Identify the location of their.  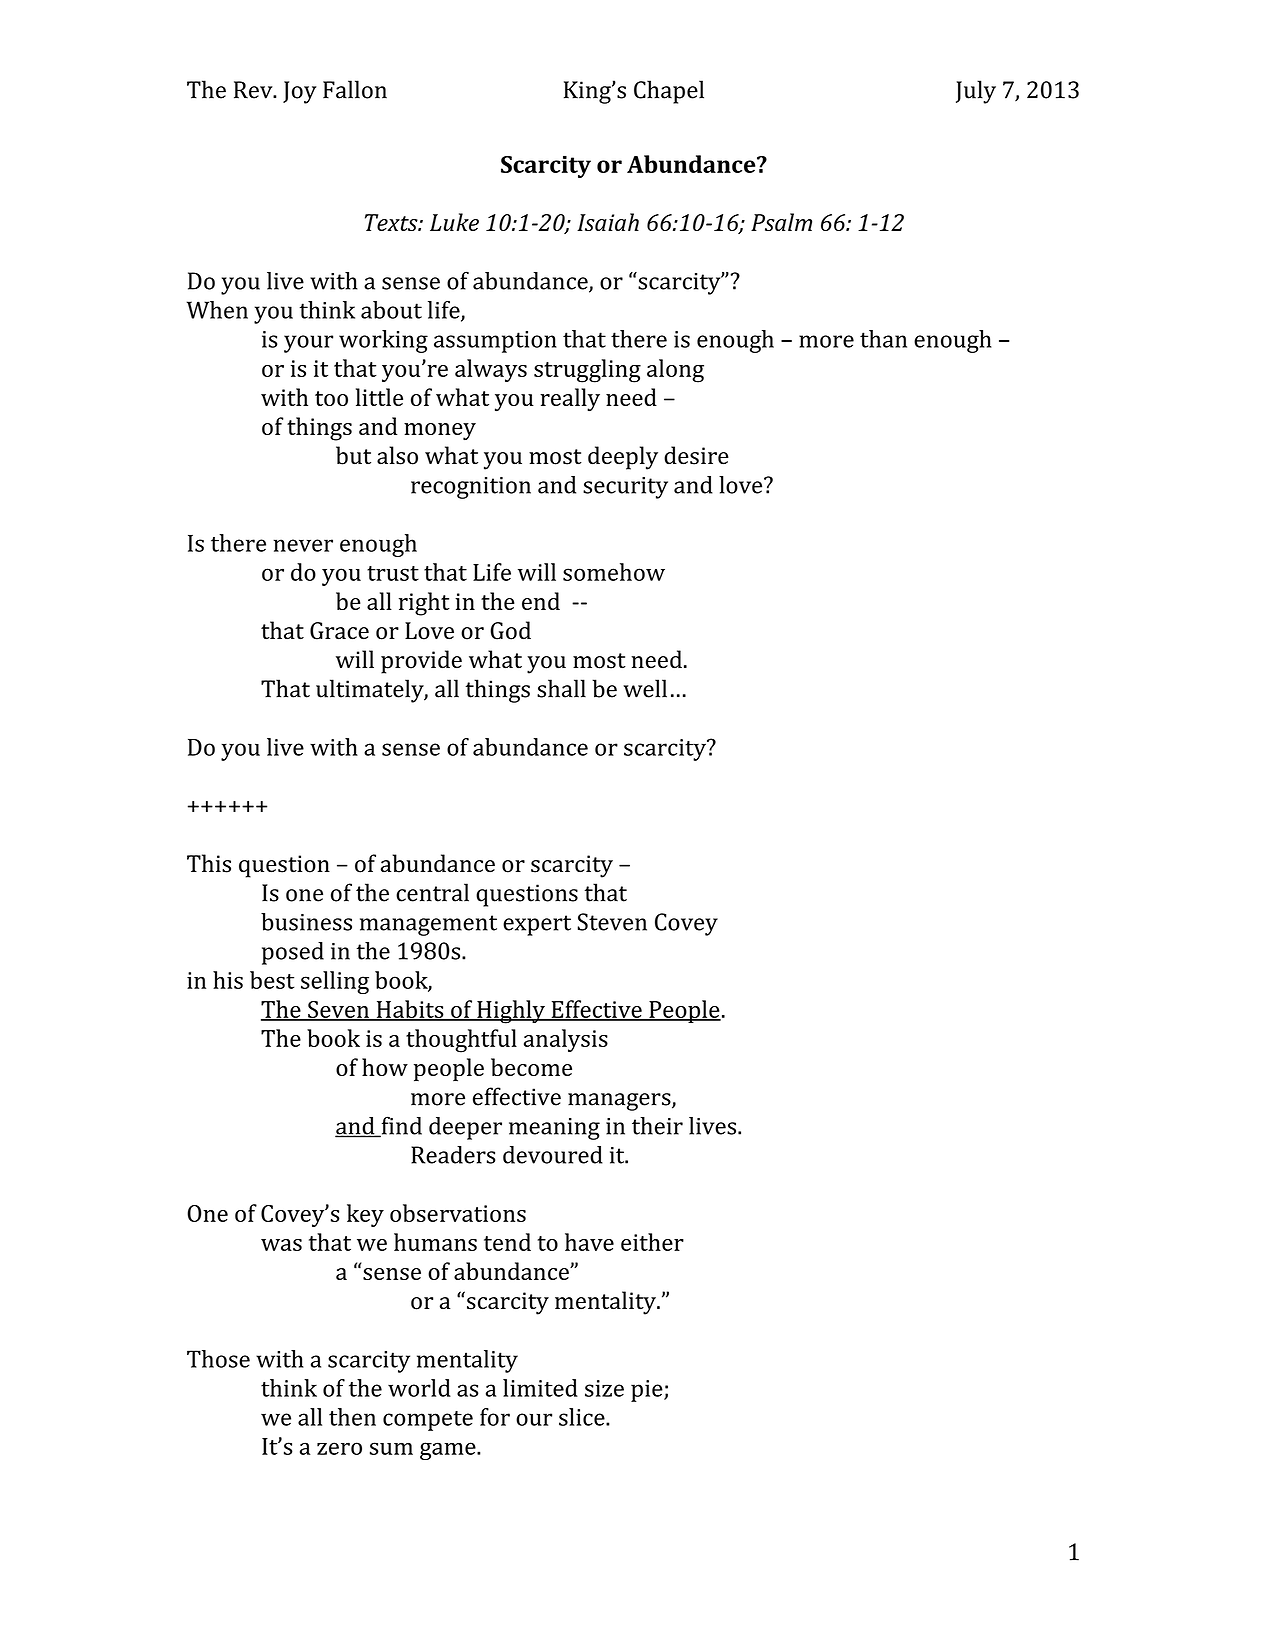
(657, 1126).
